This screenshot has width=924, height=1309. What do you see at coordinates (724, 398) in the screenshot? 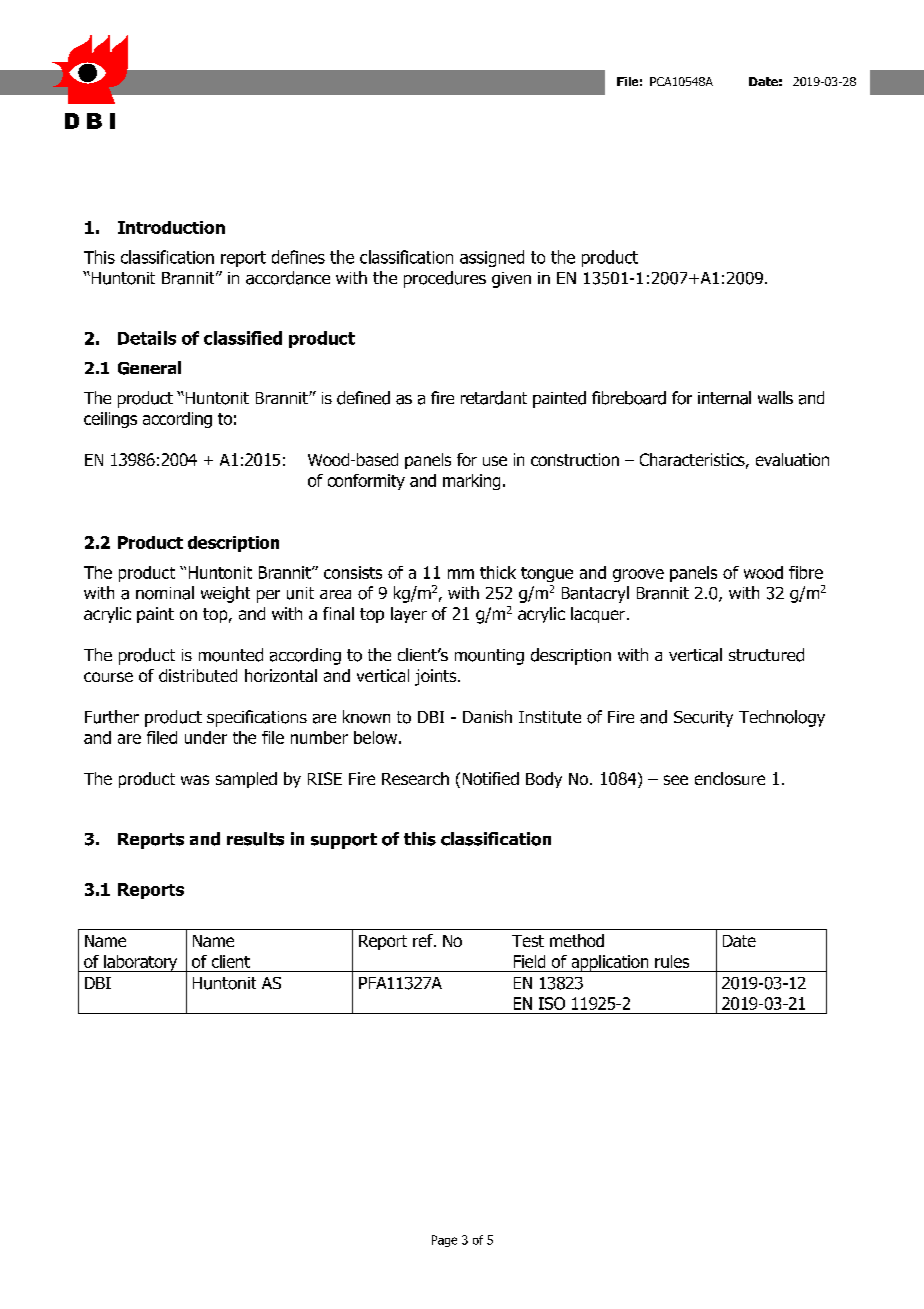
I see `internal` at bounding box center [724, 398].
